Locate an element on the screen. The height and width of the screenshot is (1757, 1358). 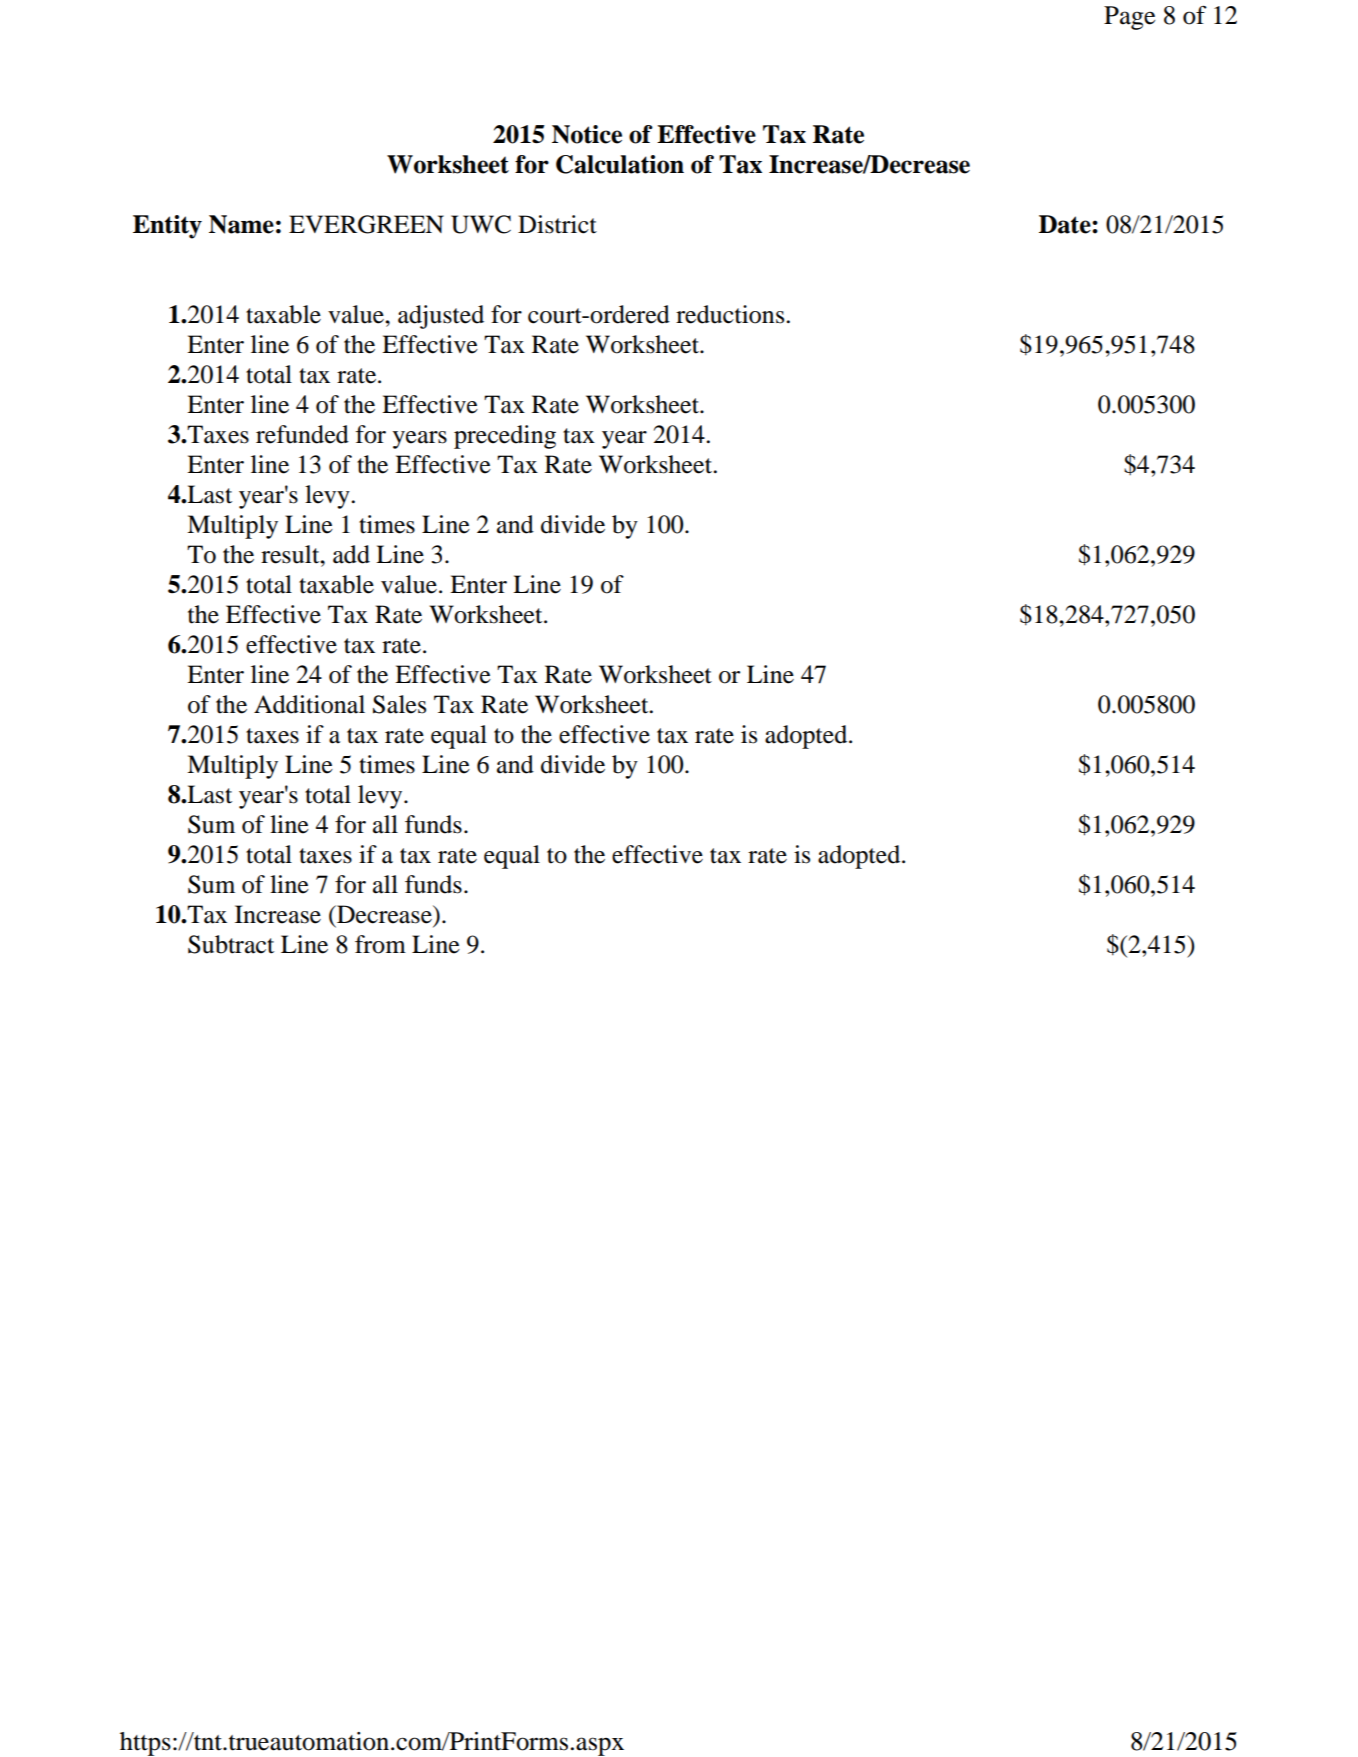
Page is located at coordinates (1129, 18).
